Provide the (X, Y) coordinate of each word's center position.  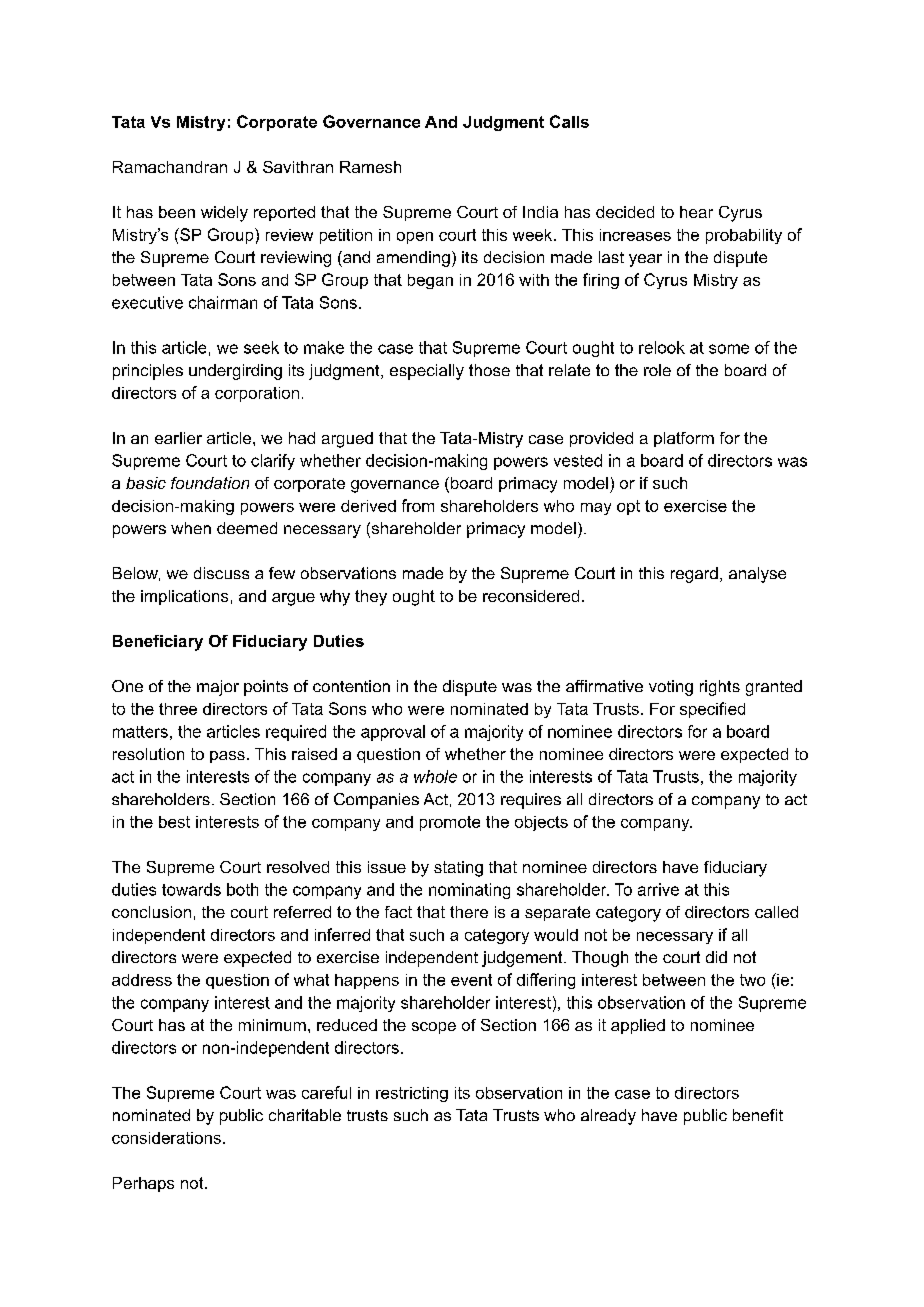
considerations (166, 1138)
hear (696, 212)
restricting (412, 1094)
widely (224, 214)
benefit (758, 1115)
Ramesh (370, 167)
